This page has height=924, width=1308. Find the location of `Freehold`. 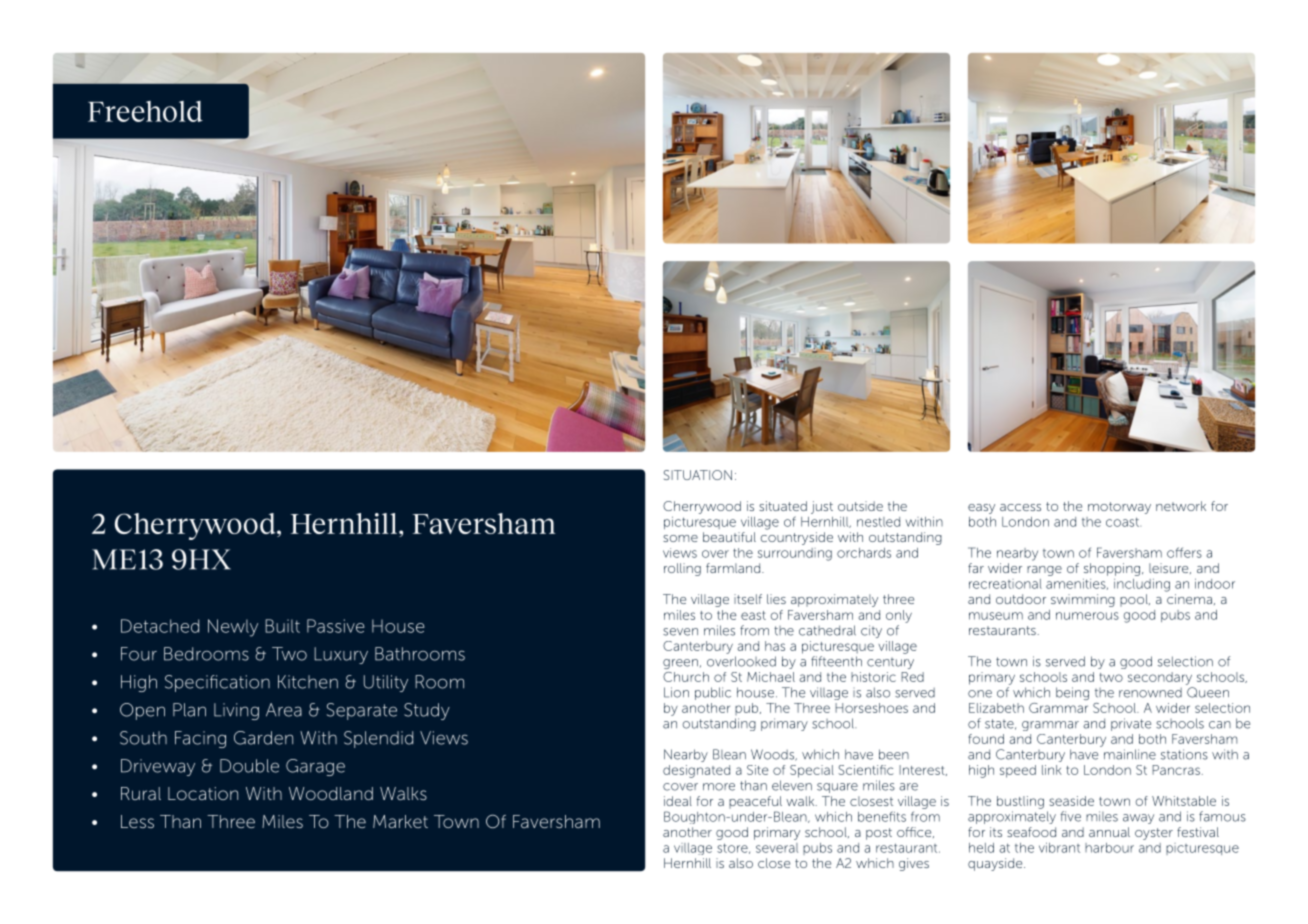

Freehold is located at coordinates (145, 111).
